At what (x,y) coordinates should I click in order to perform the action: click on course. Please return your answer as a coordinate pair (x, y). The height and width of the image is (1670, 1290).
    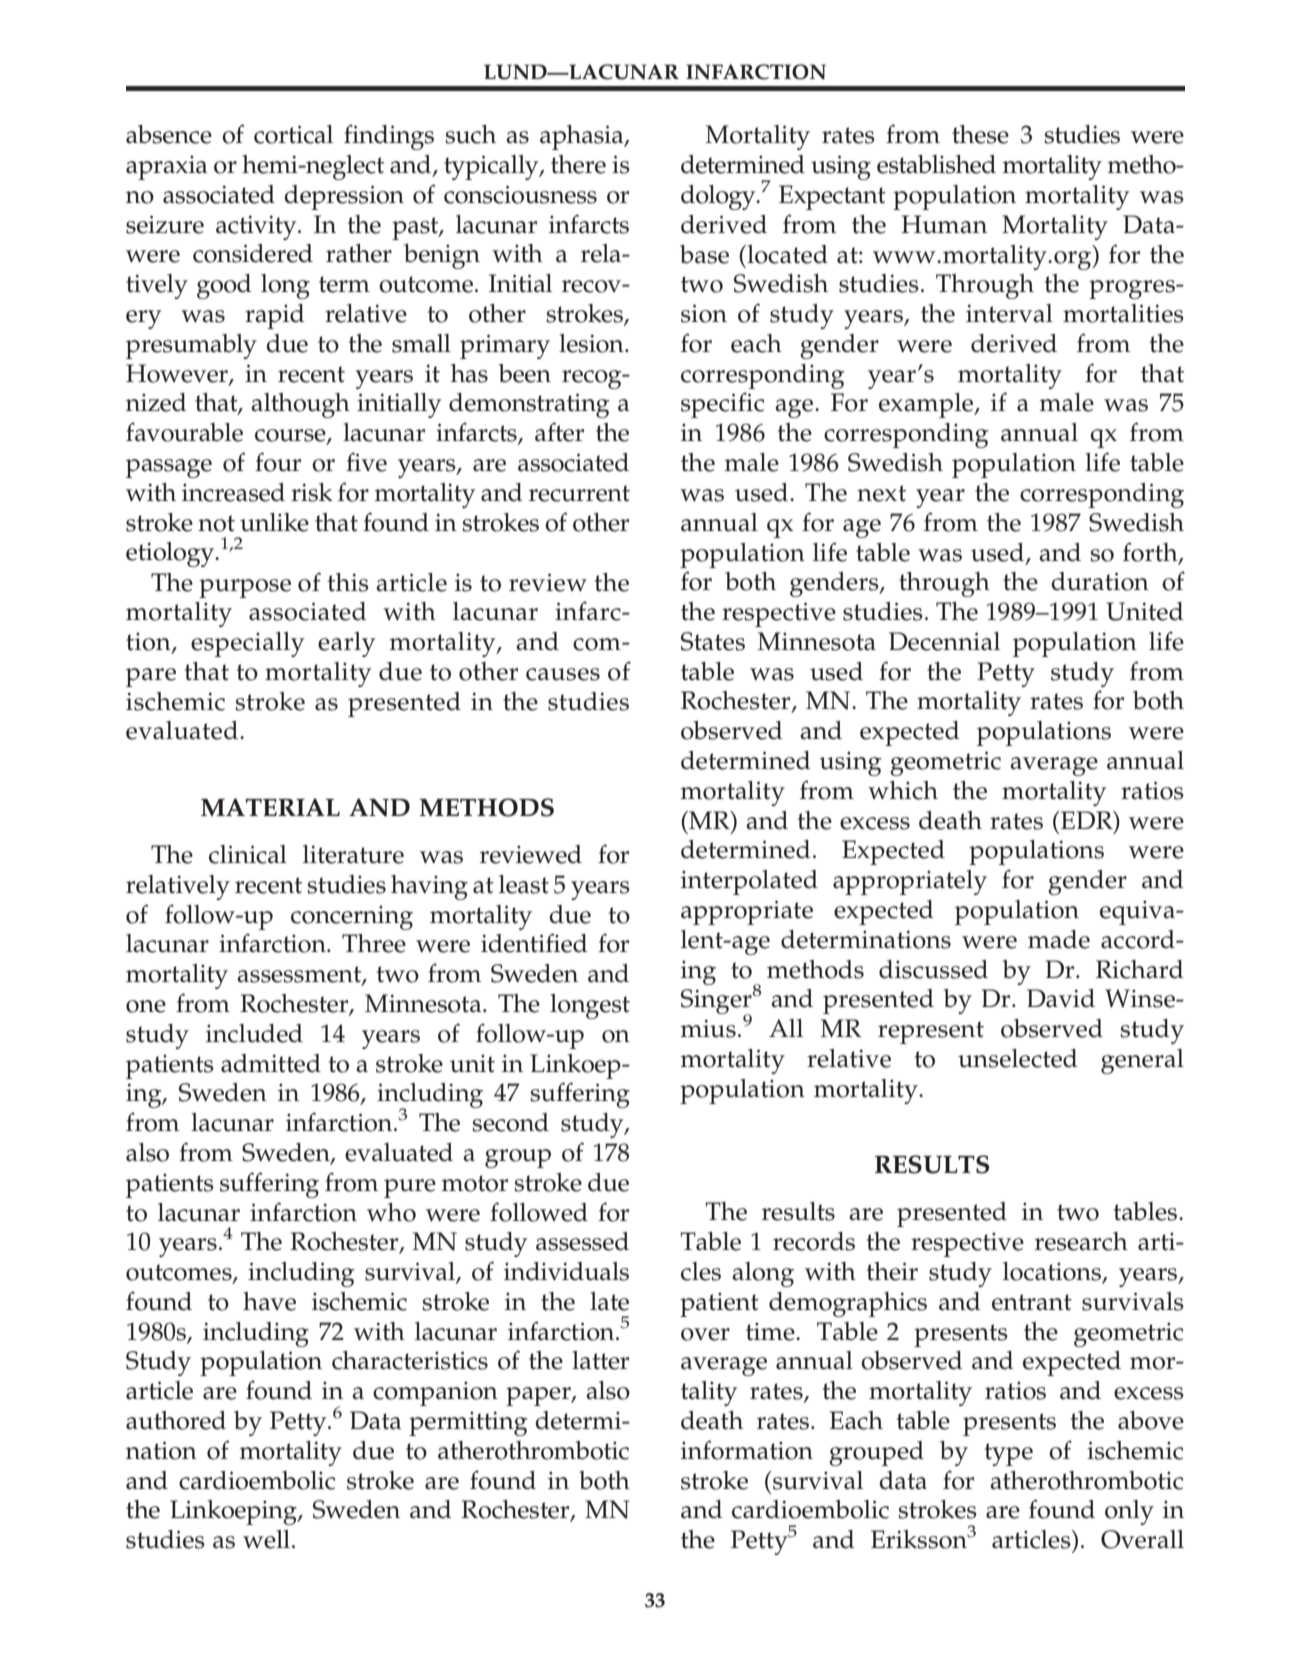
    Looking at the image, I should click on (291, 436).
